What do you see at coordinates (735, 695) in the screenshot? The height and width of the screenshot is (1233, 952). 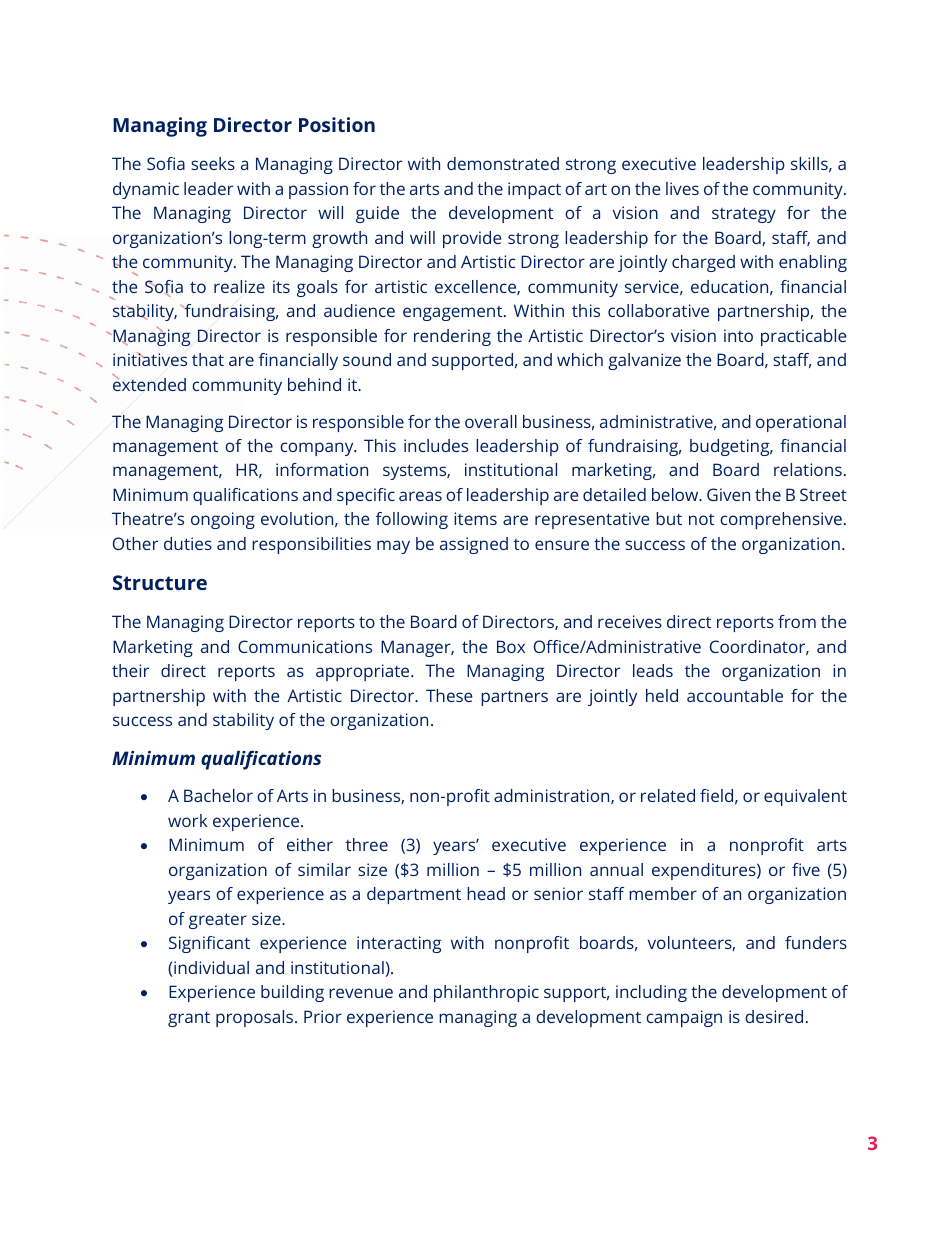 I see `accountable` at bounding box center [735, 695].
